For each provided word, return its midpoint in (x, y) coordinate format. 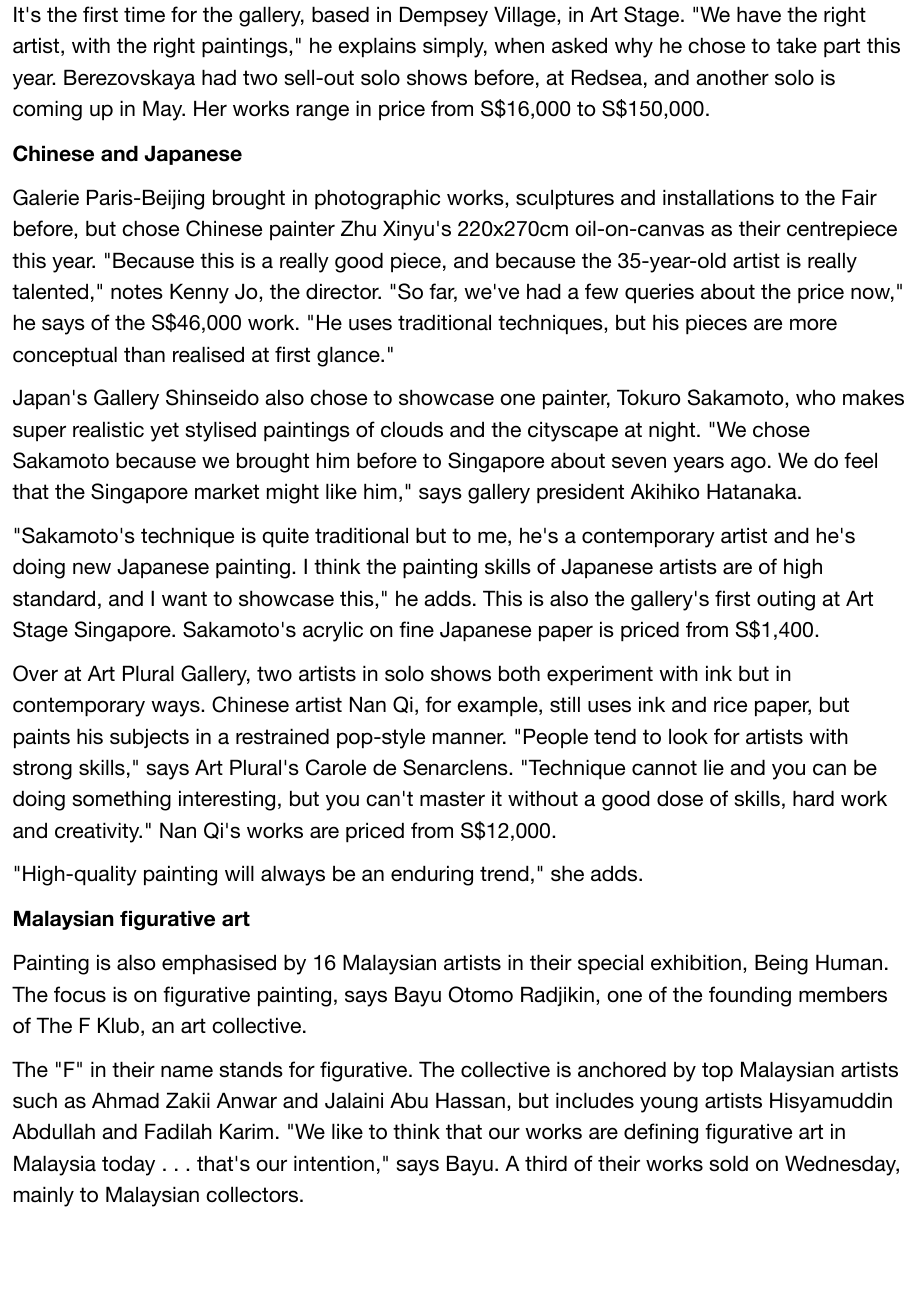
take (796, 45)
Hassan (470, 1100)
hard (813, 798)
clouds (412, 429)
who (815, 398)
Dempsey (444, 16)
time (144, 14)
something (122, 800)
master (452, 799)
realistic (108, 429)
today (128, 1165)
